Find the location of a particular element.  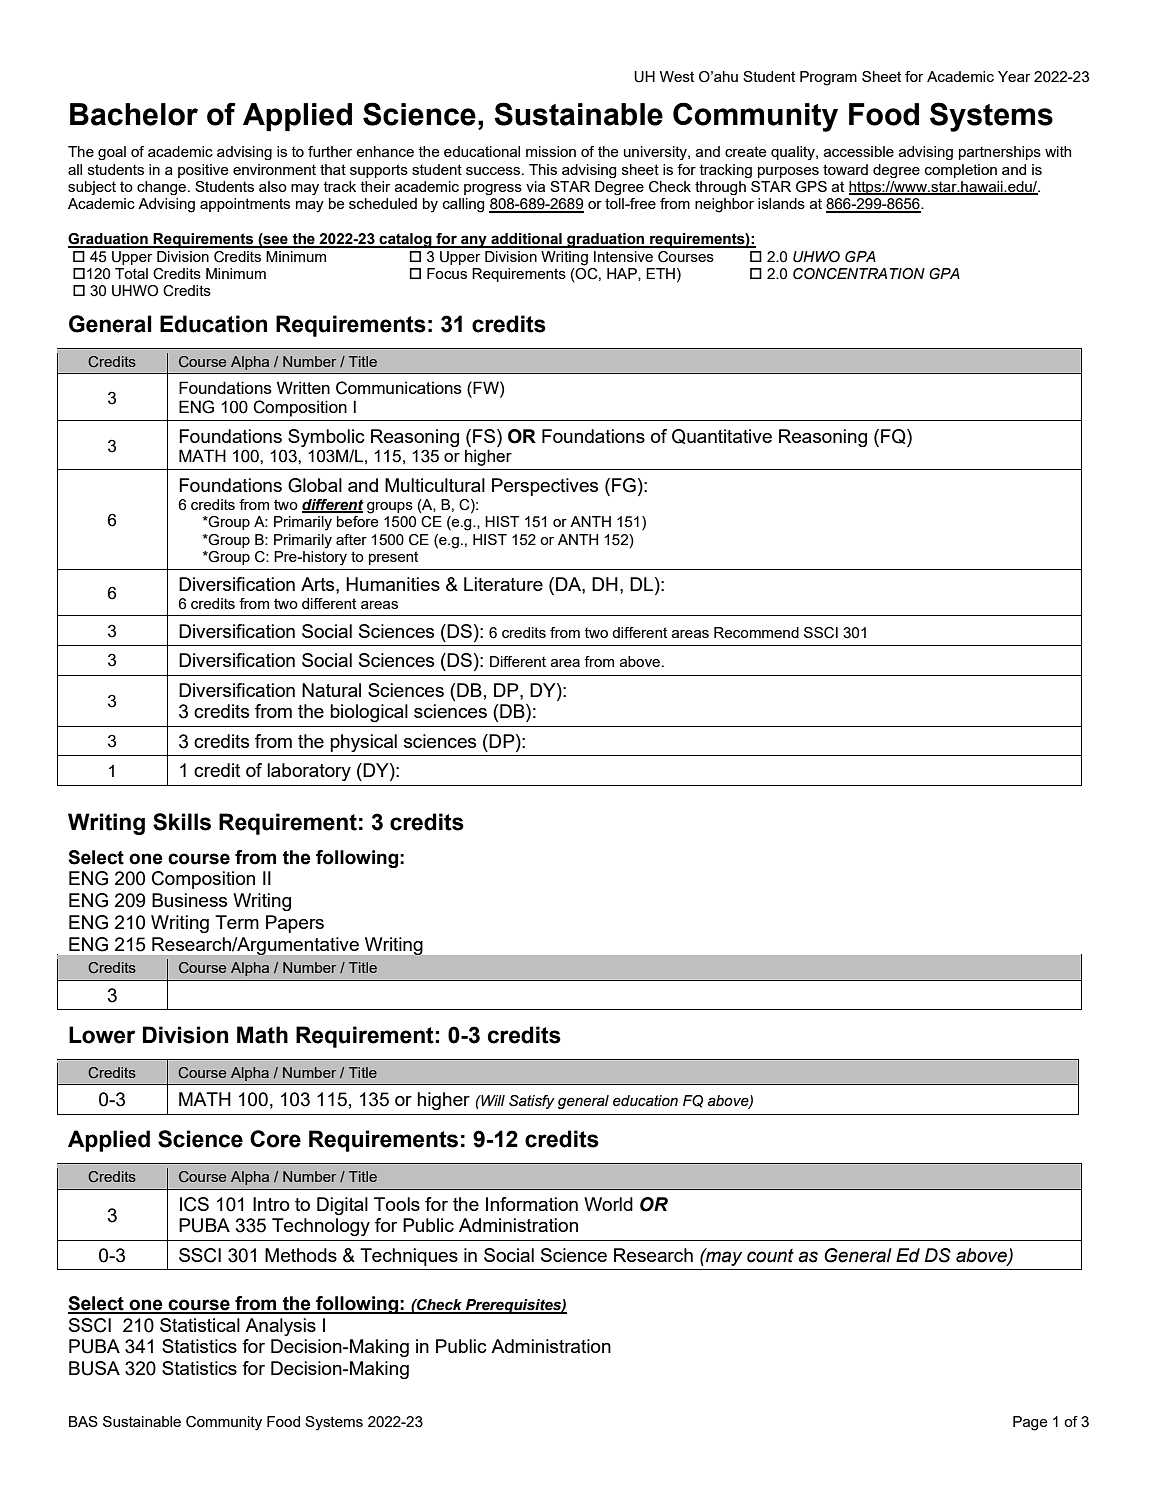

Recommend is located at coordinates (756, 632).
